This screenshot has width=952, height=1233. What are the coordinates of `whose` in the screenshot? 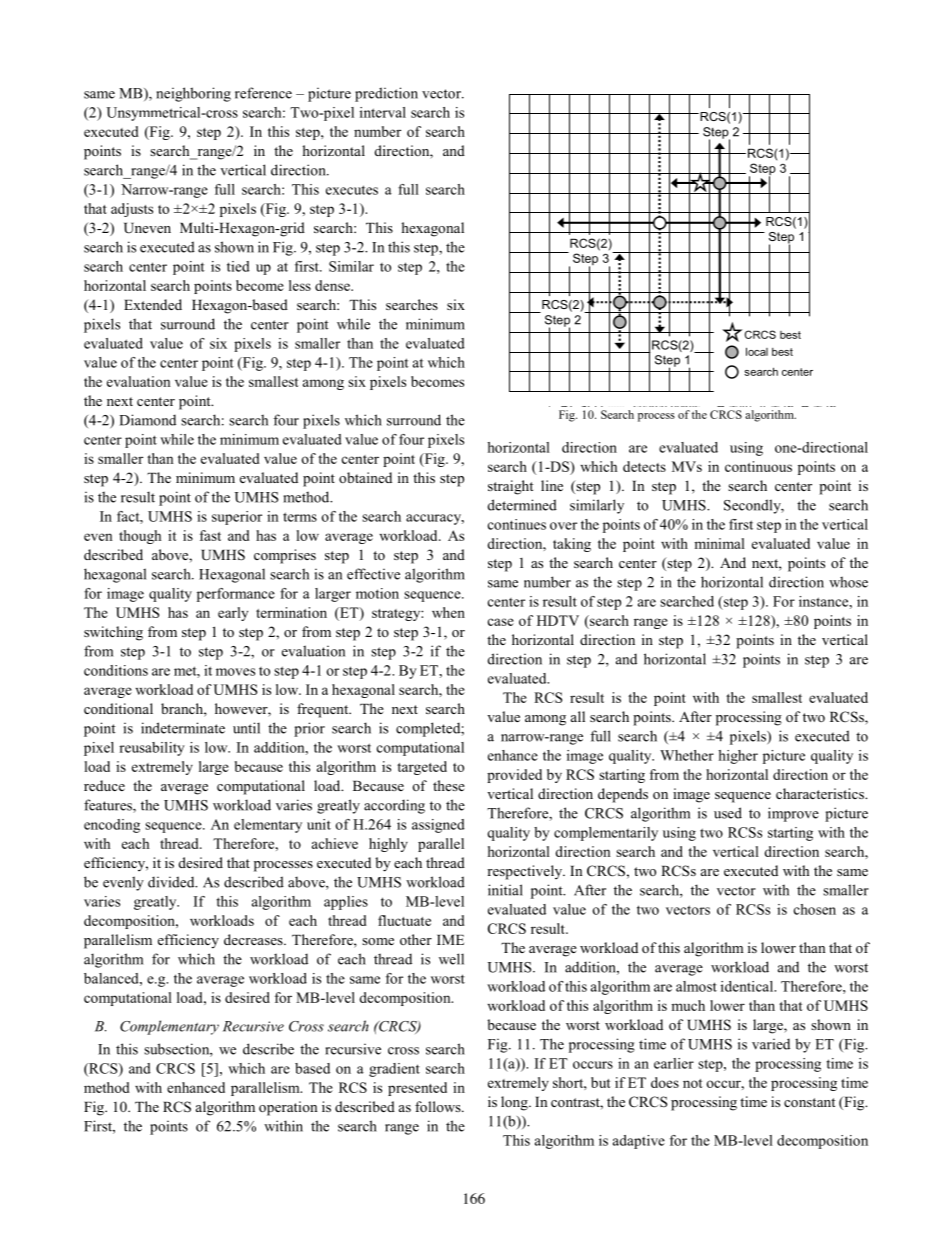 It's located at (848, 582).
